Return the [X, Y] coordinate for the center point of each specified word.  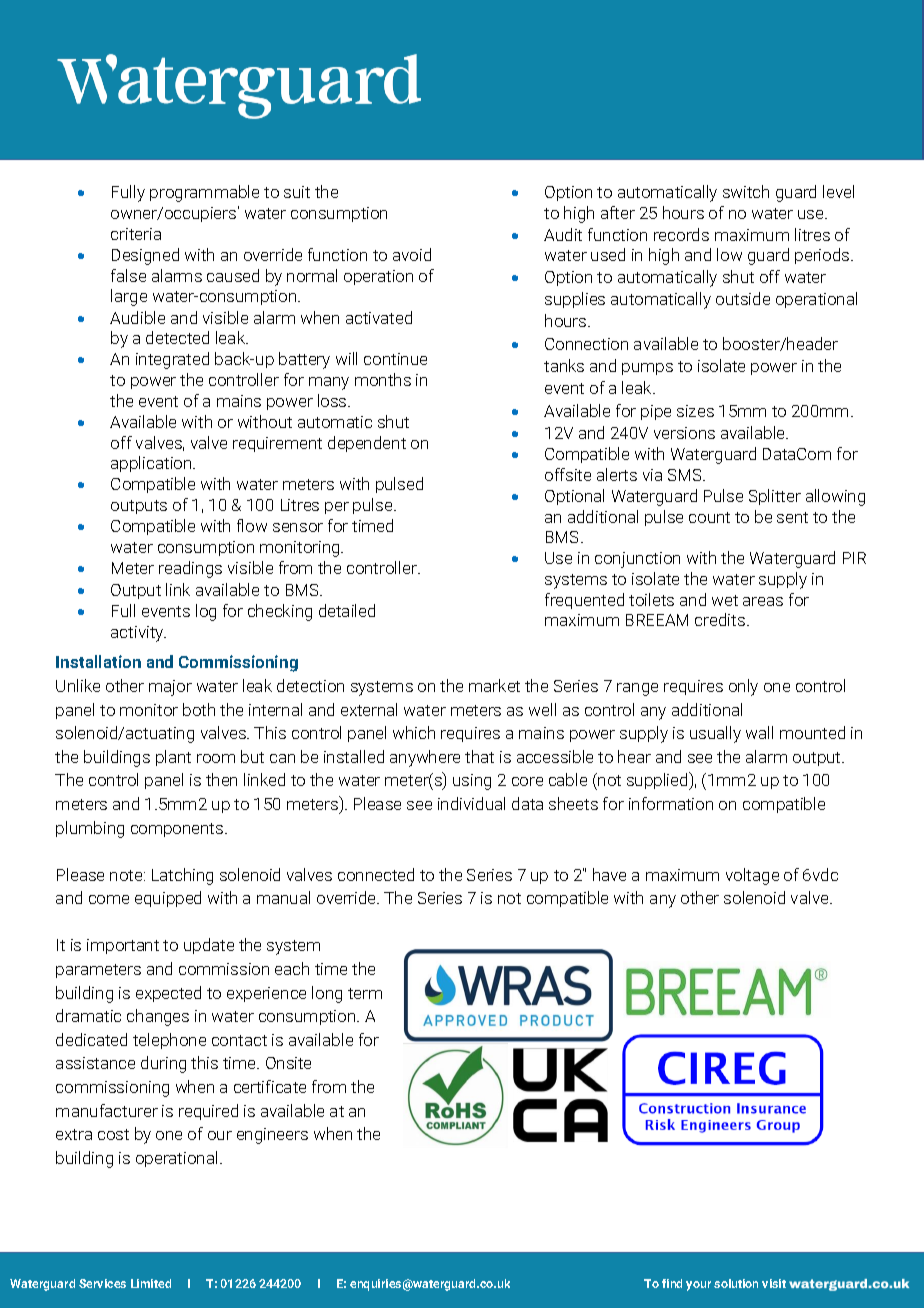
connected [376, 874]
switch [746, 191]
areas [763, 601]
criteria [136, 234]
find [672, 1283]
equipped [168, 899]
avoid [412, 254]
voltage [752, 876]
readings [190, 569]
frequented [584, 601]
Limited [151, 1283]
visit [774, 1283]
